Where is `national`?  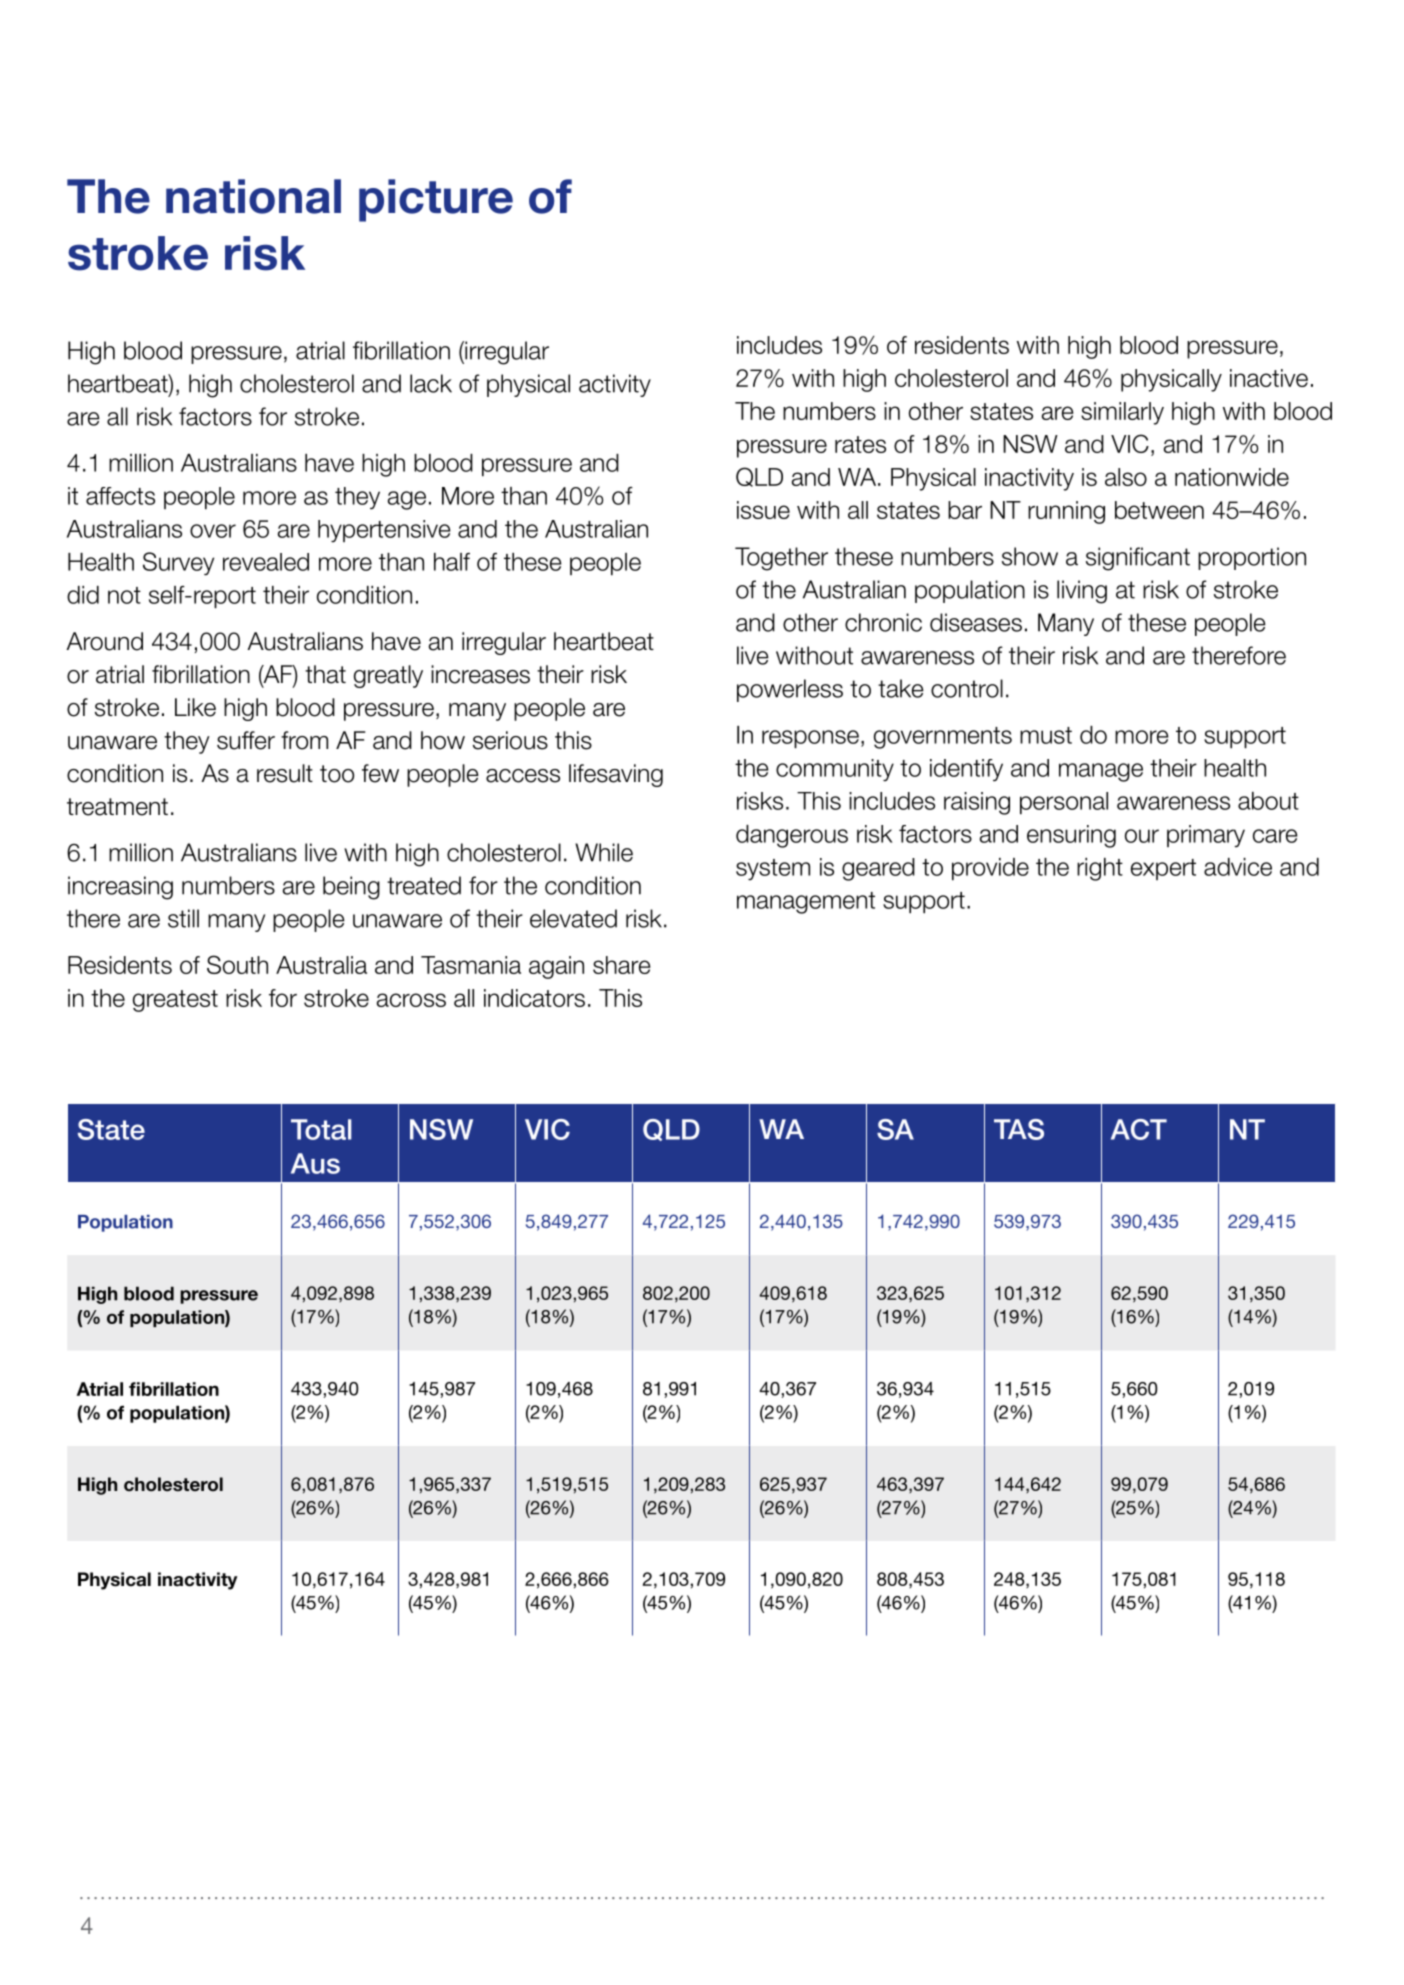
national is located at coordinates (253, 196).
